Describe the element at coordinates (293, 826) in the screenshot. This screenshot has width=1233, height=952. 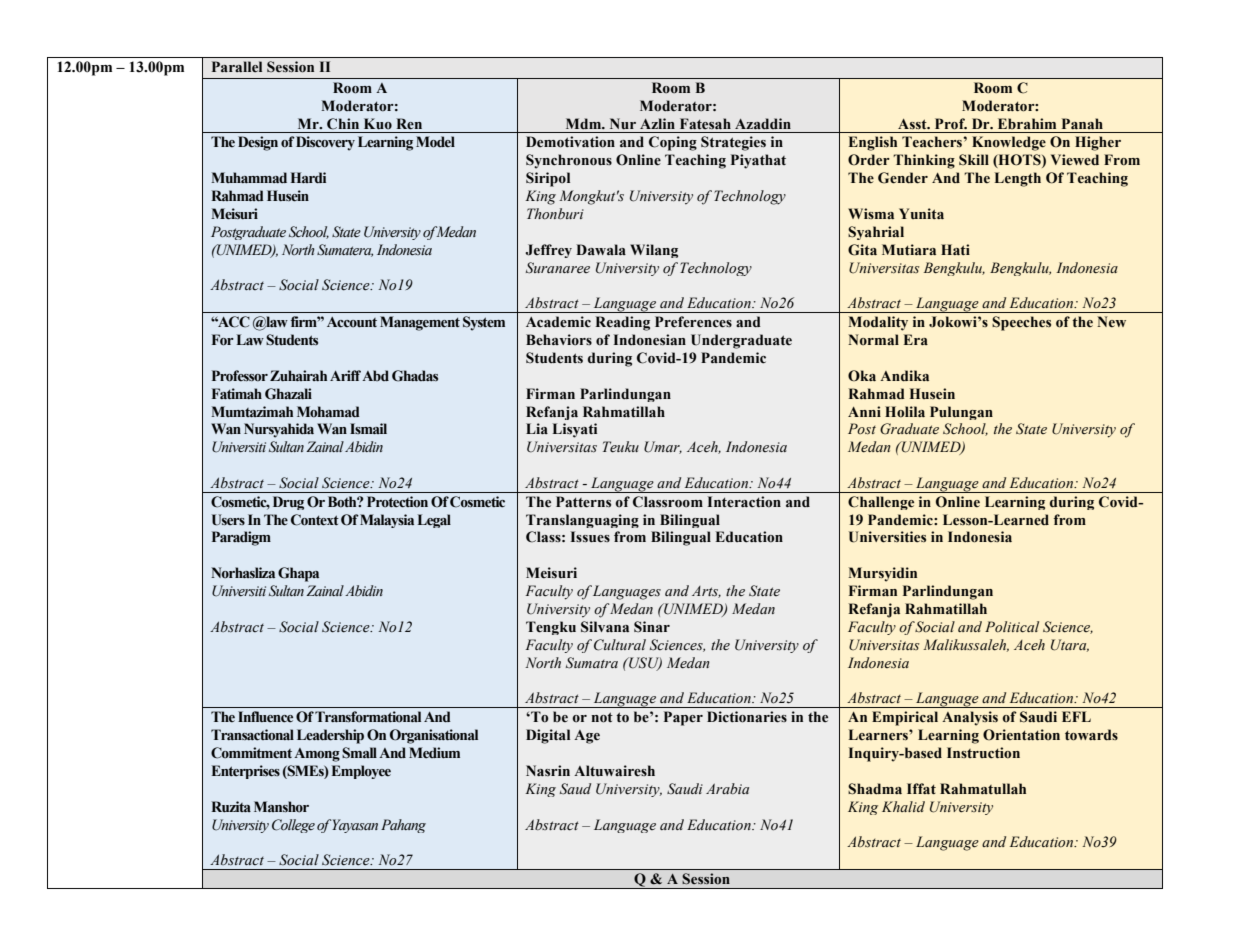
I see `College` at that location.
